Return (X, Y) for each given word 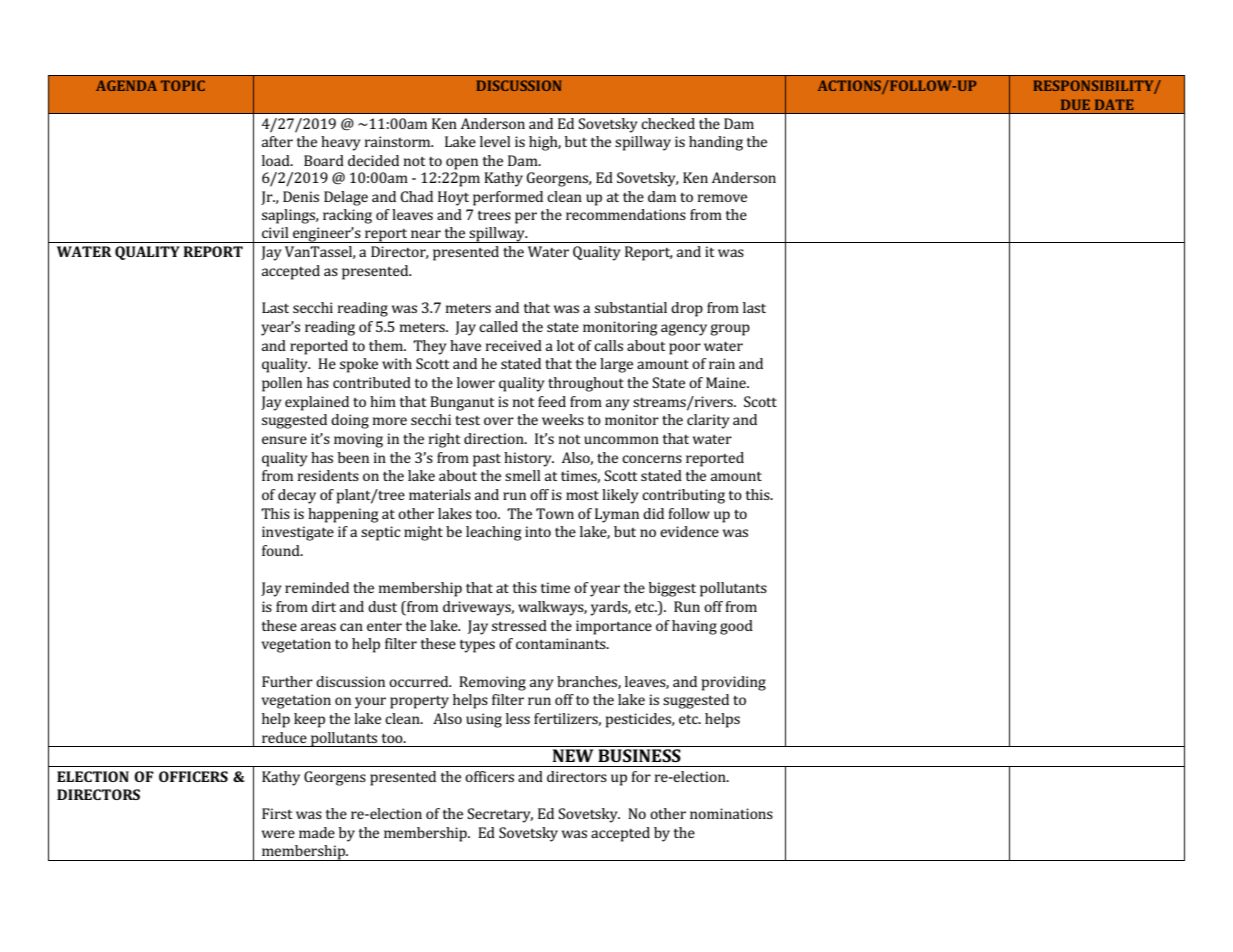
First (277, 813)
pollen (282, 384)
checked (668, 123)
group (730, 330)
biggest (672, 589)
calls (608, 345)
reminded (317, 587)
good (736, 627)
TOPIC (183, 85)
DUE (1075, 104)
